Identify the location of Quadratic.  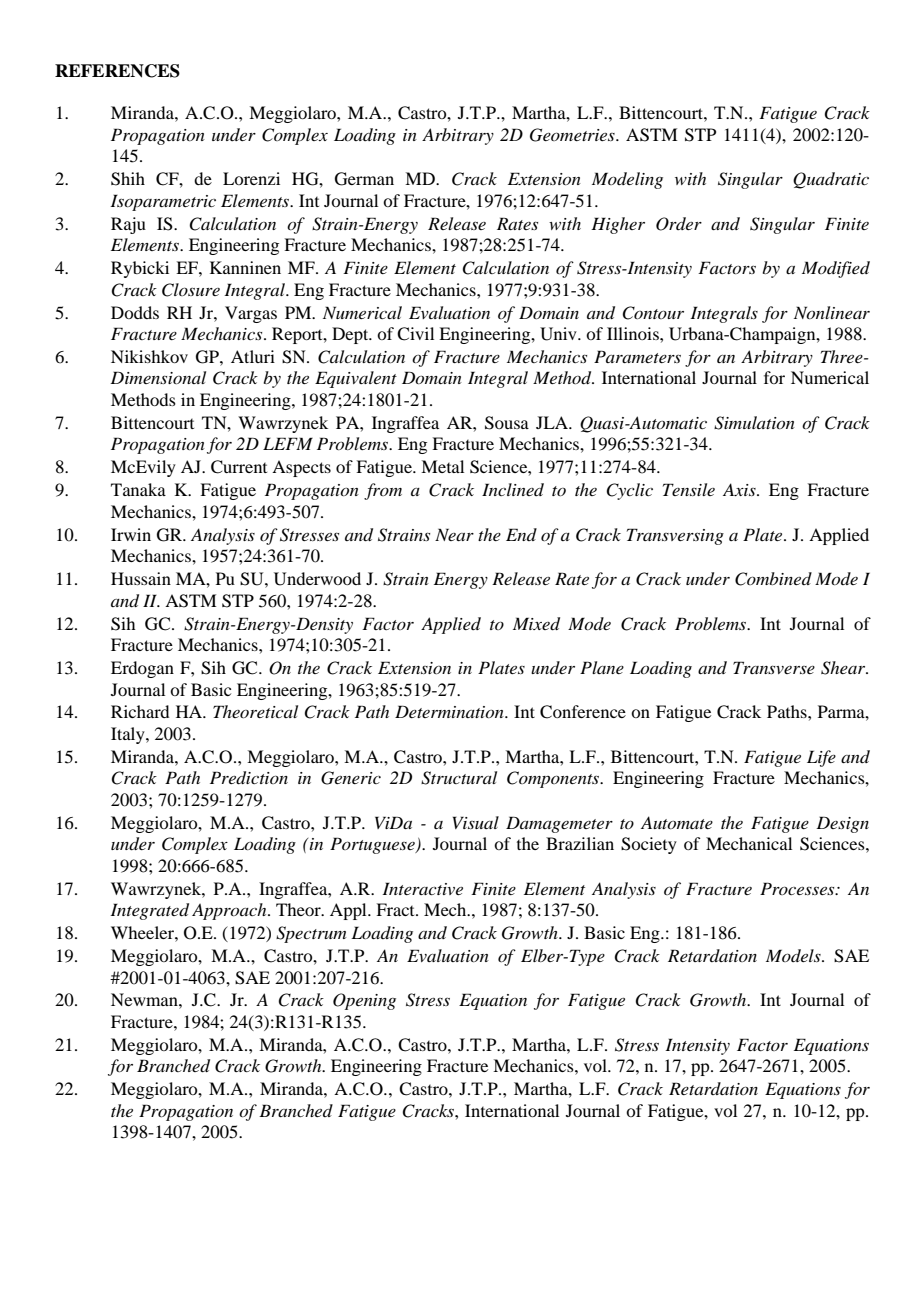
(831, 180).
